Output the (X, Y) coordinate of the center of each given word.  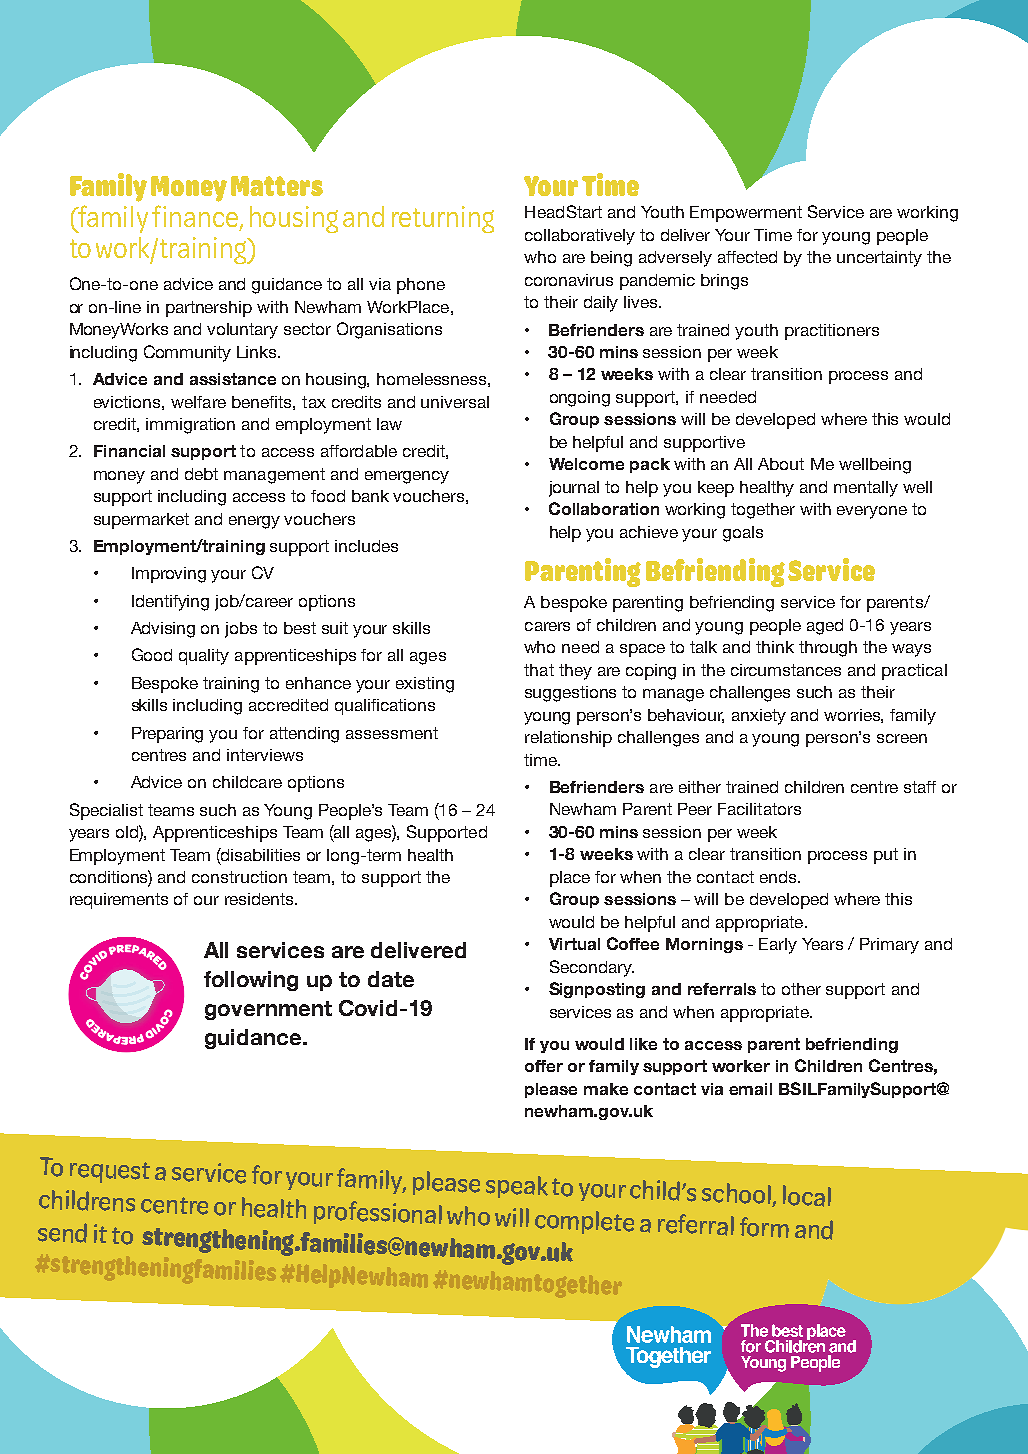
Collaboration (604, 508)
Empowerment (746, 214)
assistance (233, 379)
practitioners (832, 332)
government (268, 1010)
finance (195, 216)
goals (743, 534)
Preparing (167, 735)
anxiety (759, 717)
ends (779, 877)
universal (455, 402)
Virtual (574, 944)
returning (443, 219)
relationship (568, 739)
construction (239, 877)
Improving (169, 575)
